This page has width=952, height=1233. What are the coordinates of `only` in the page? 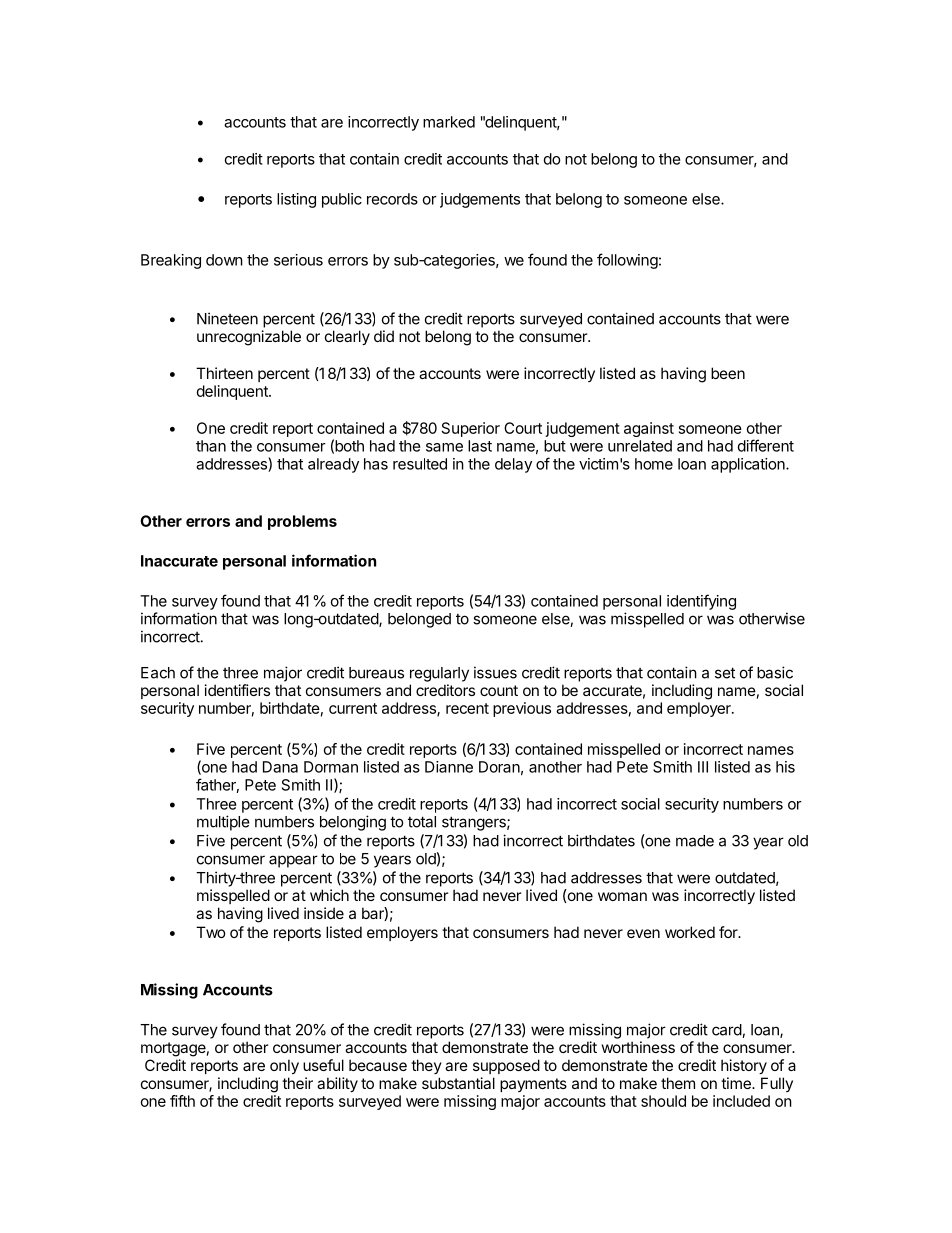 It's located at (284, 1066).
